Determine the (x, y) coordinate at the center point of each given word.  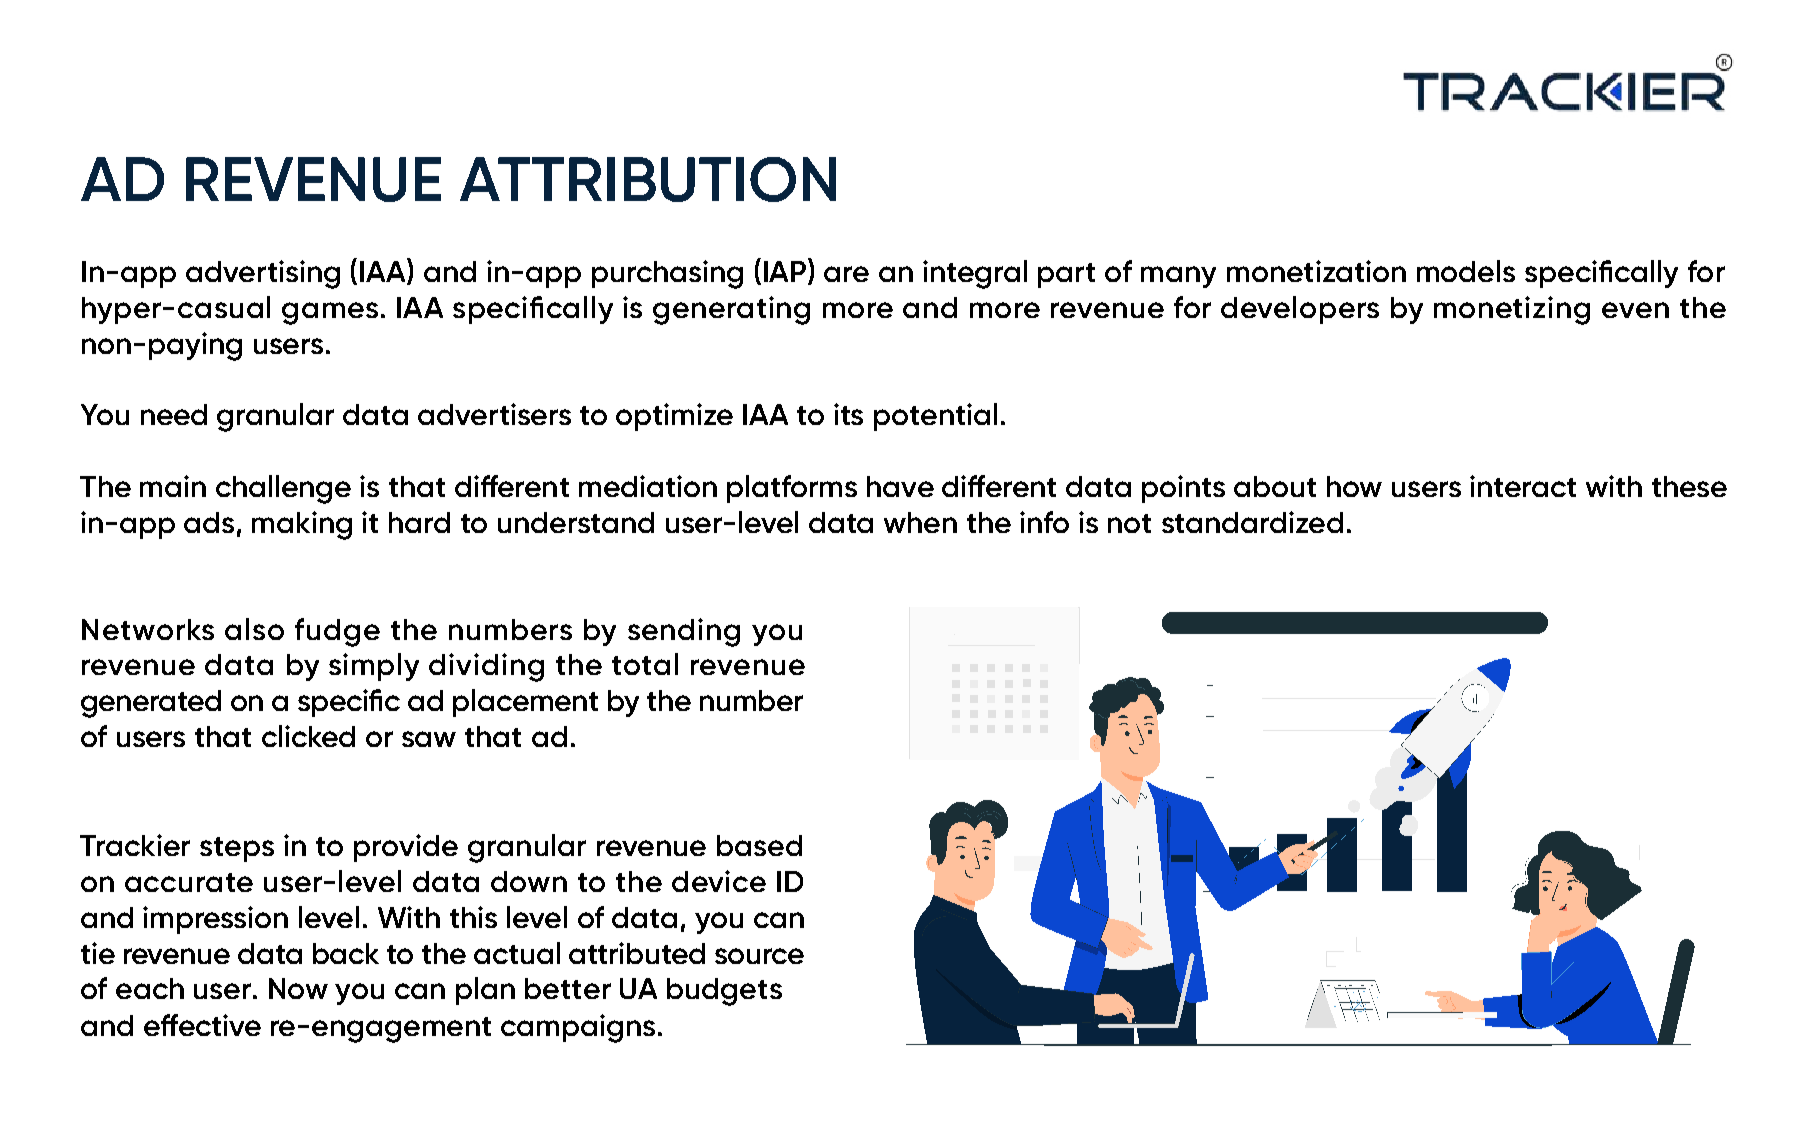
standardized (1252, 522)
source (759, 956)
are (846, 274)
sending (684, 632)
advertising (263, 274)
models (1466, 271)
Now (298, 988)
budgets (724, 992)
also (254, 629)
